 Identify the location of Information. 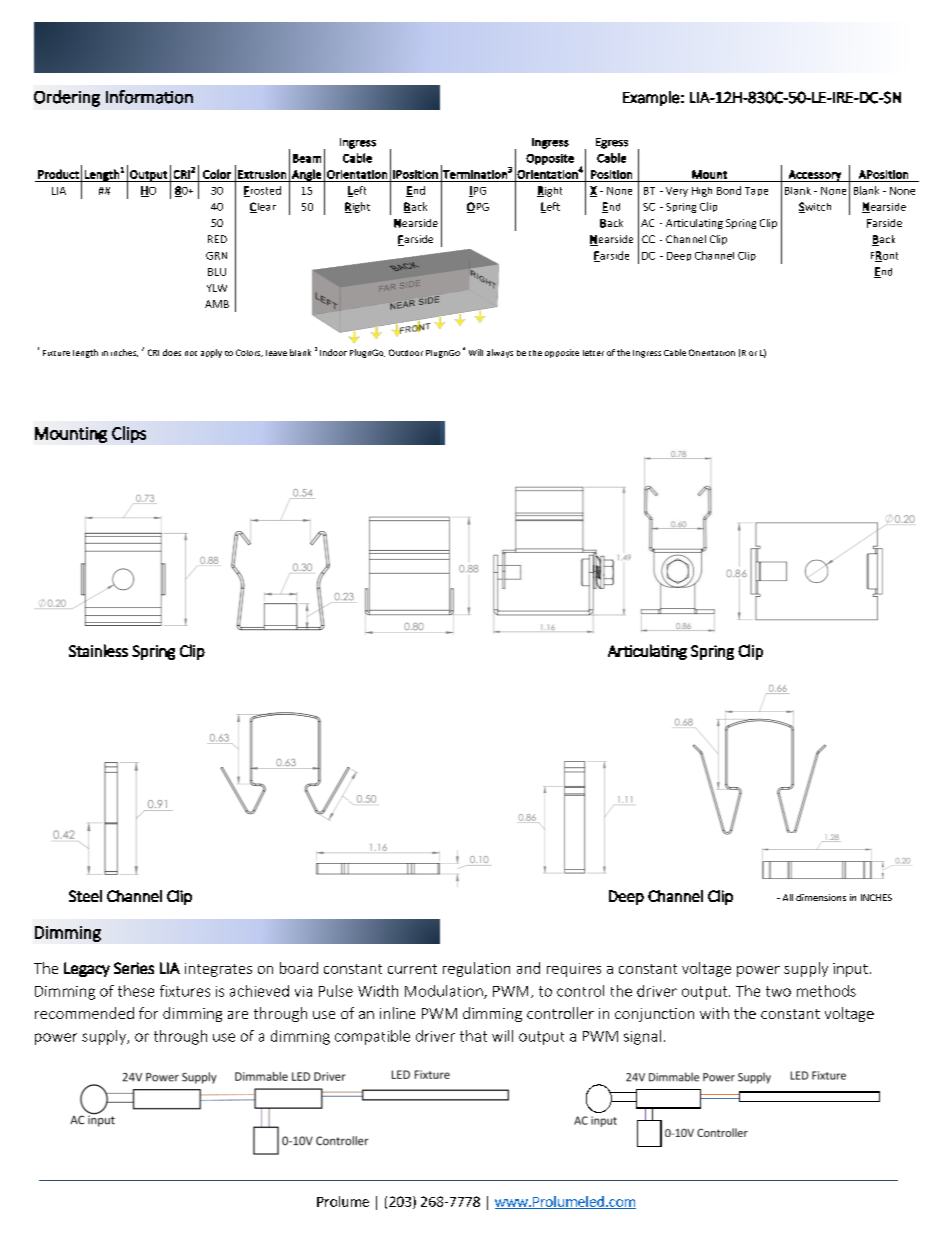
(149, 97).
